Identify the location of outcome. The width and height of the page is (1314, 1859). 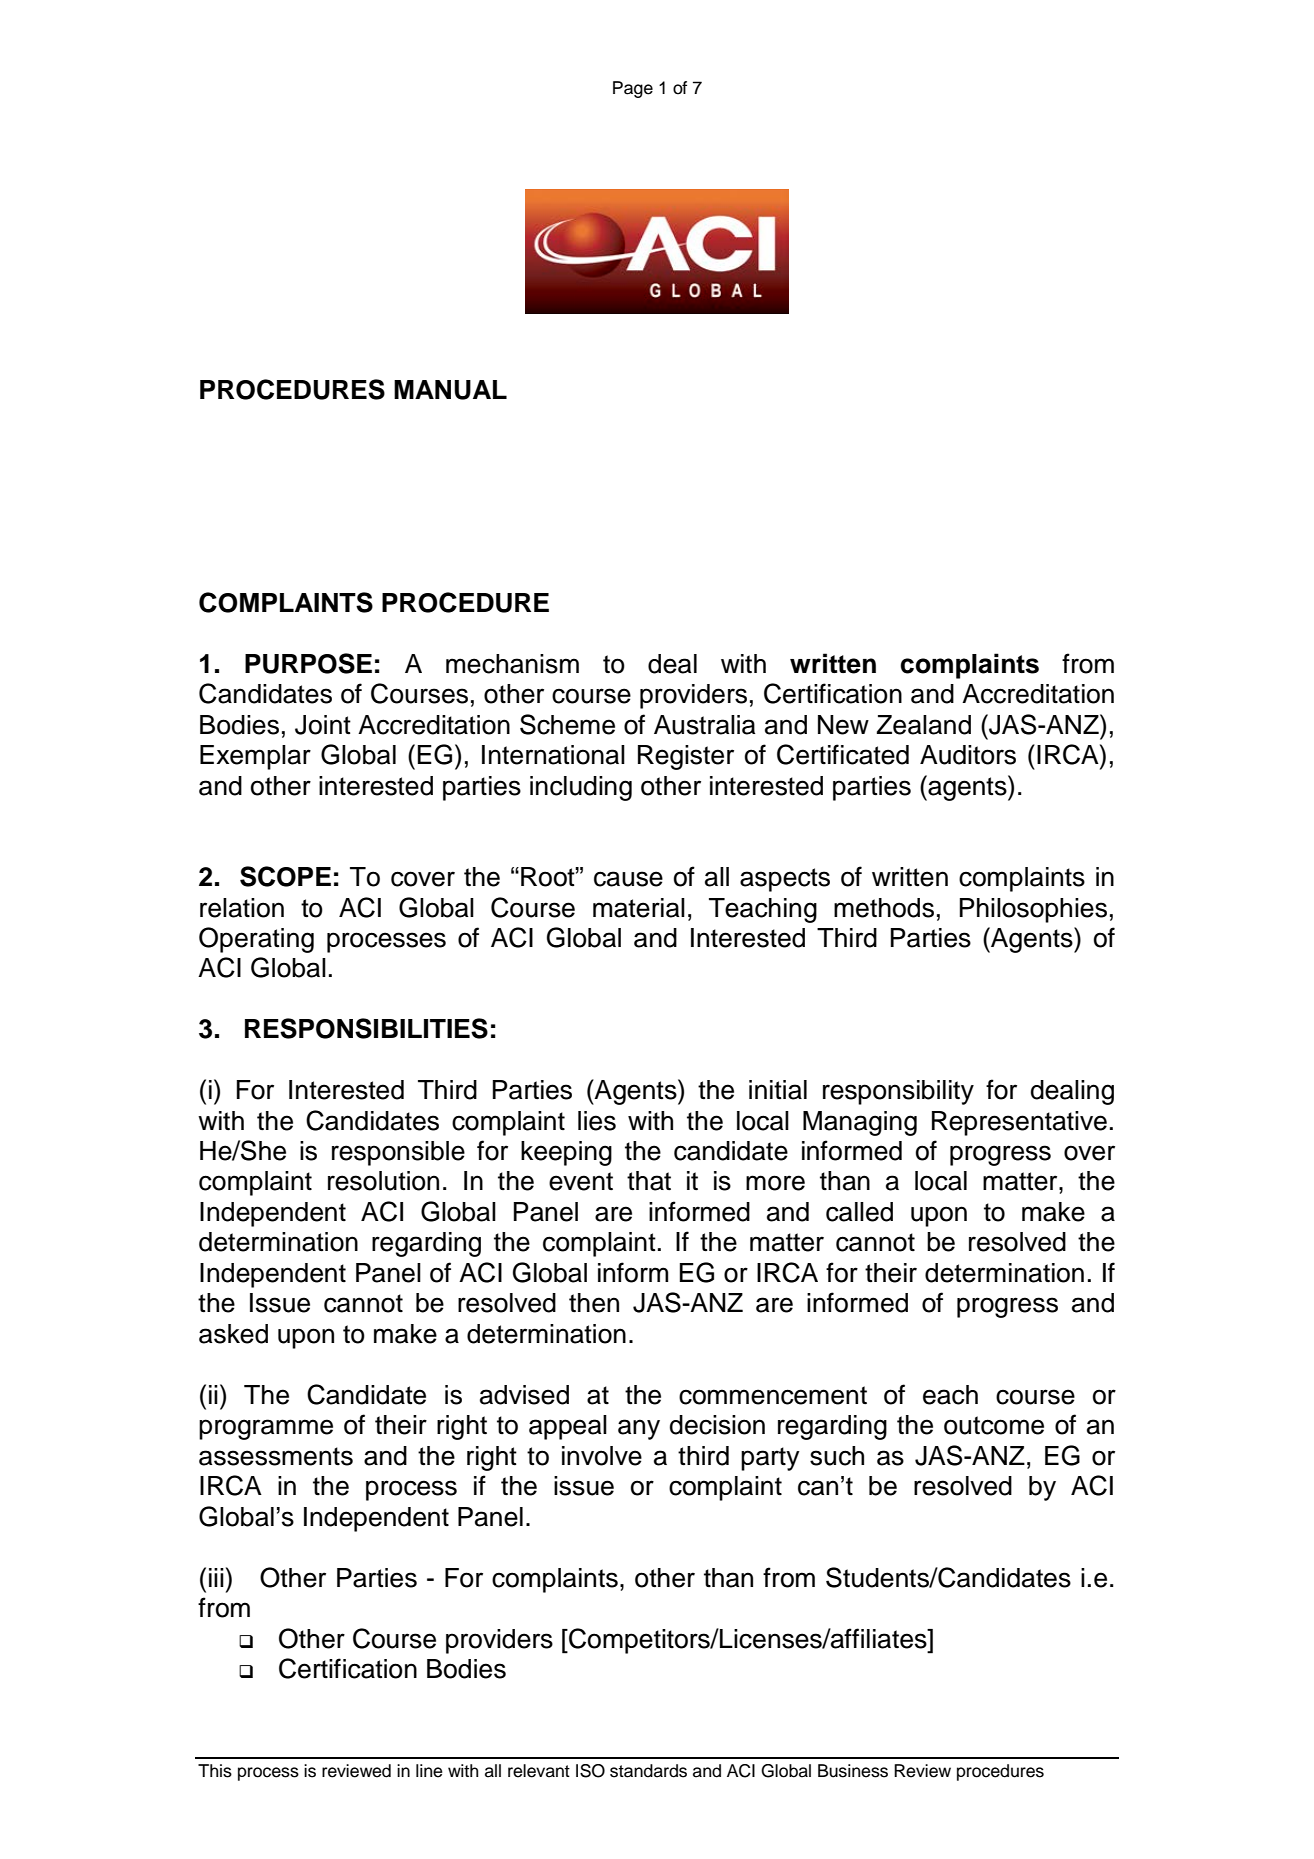
(994, 1425).
